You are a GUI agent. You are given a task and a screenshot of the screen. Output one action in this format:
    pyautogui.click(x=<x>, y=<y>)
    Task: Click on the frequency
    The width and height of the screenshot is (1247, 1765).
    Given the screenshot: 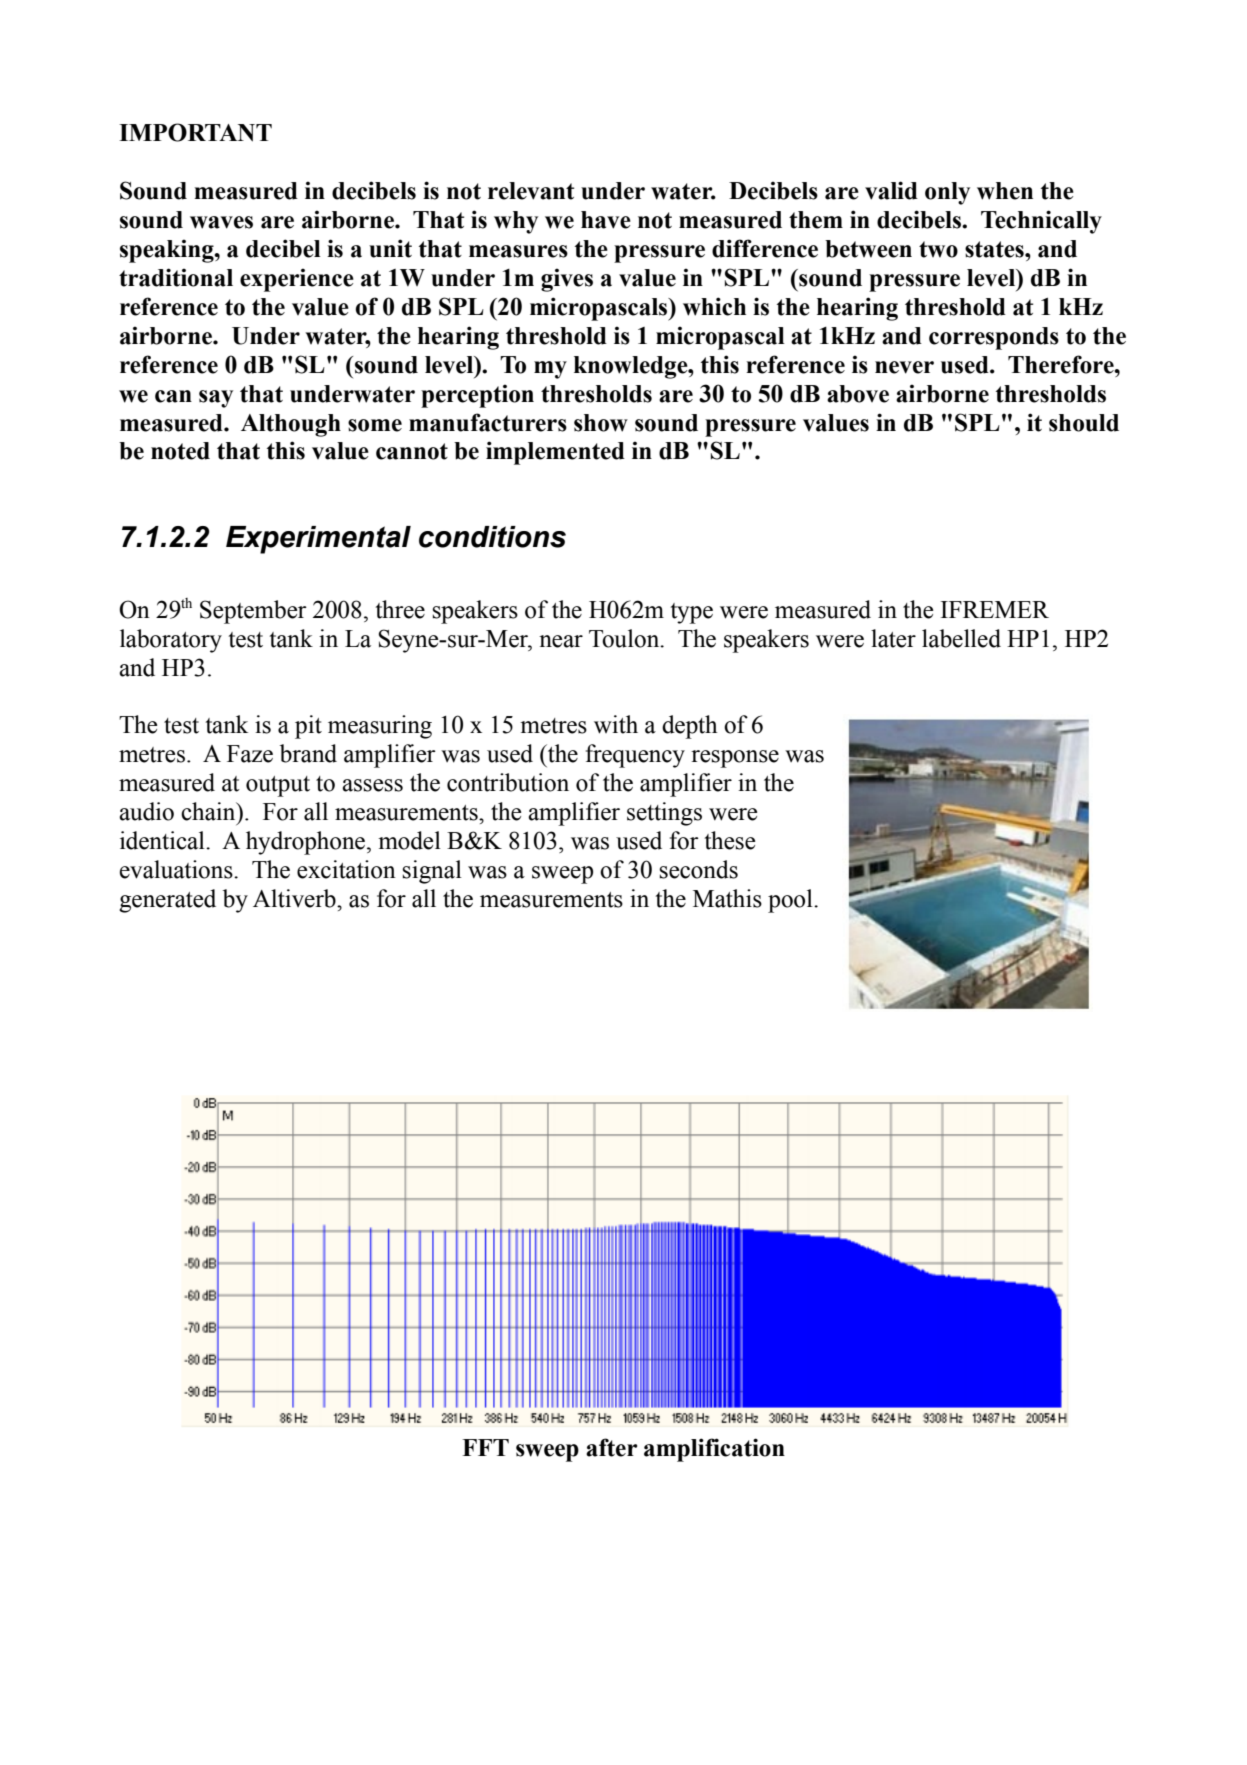 What is the action you would take?
    pyautogui.click(x=635, y=756)
